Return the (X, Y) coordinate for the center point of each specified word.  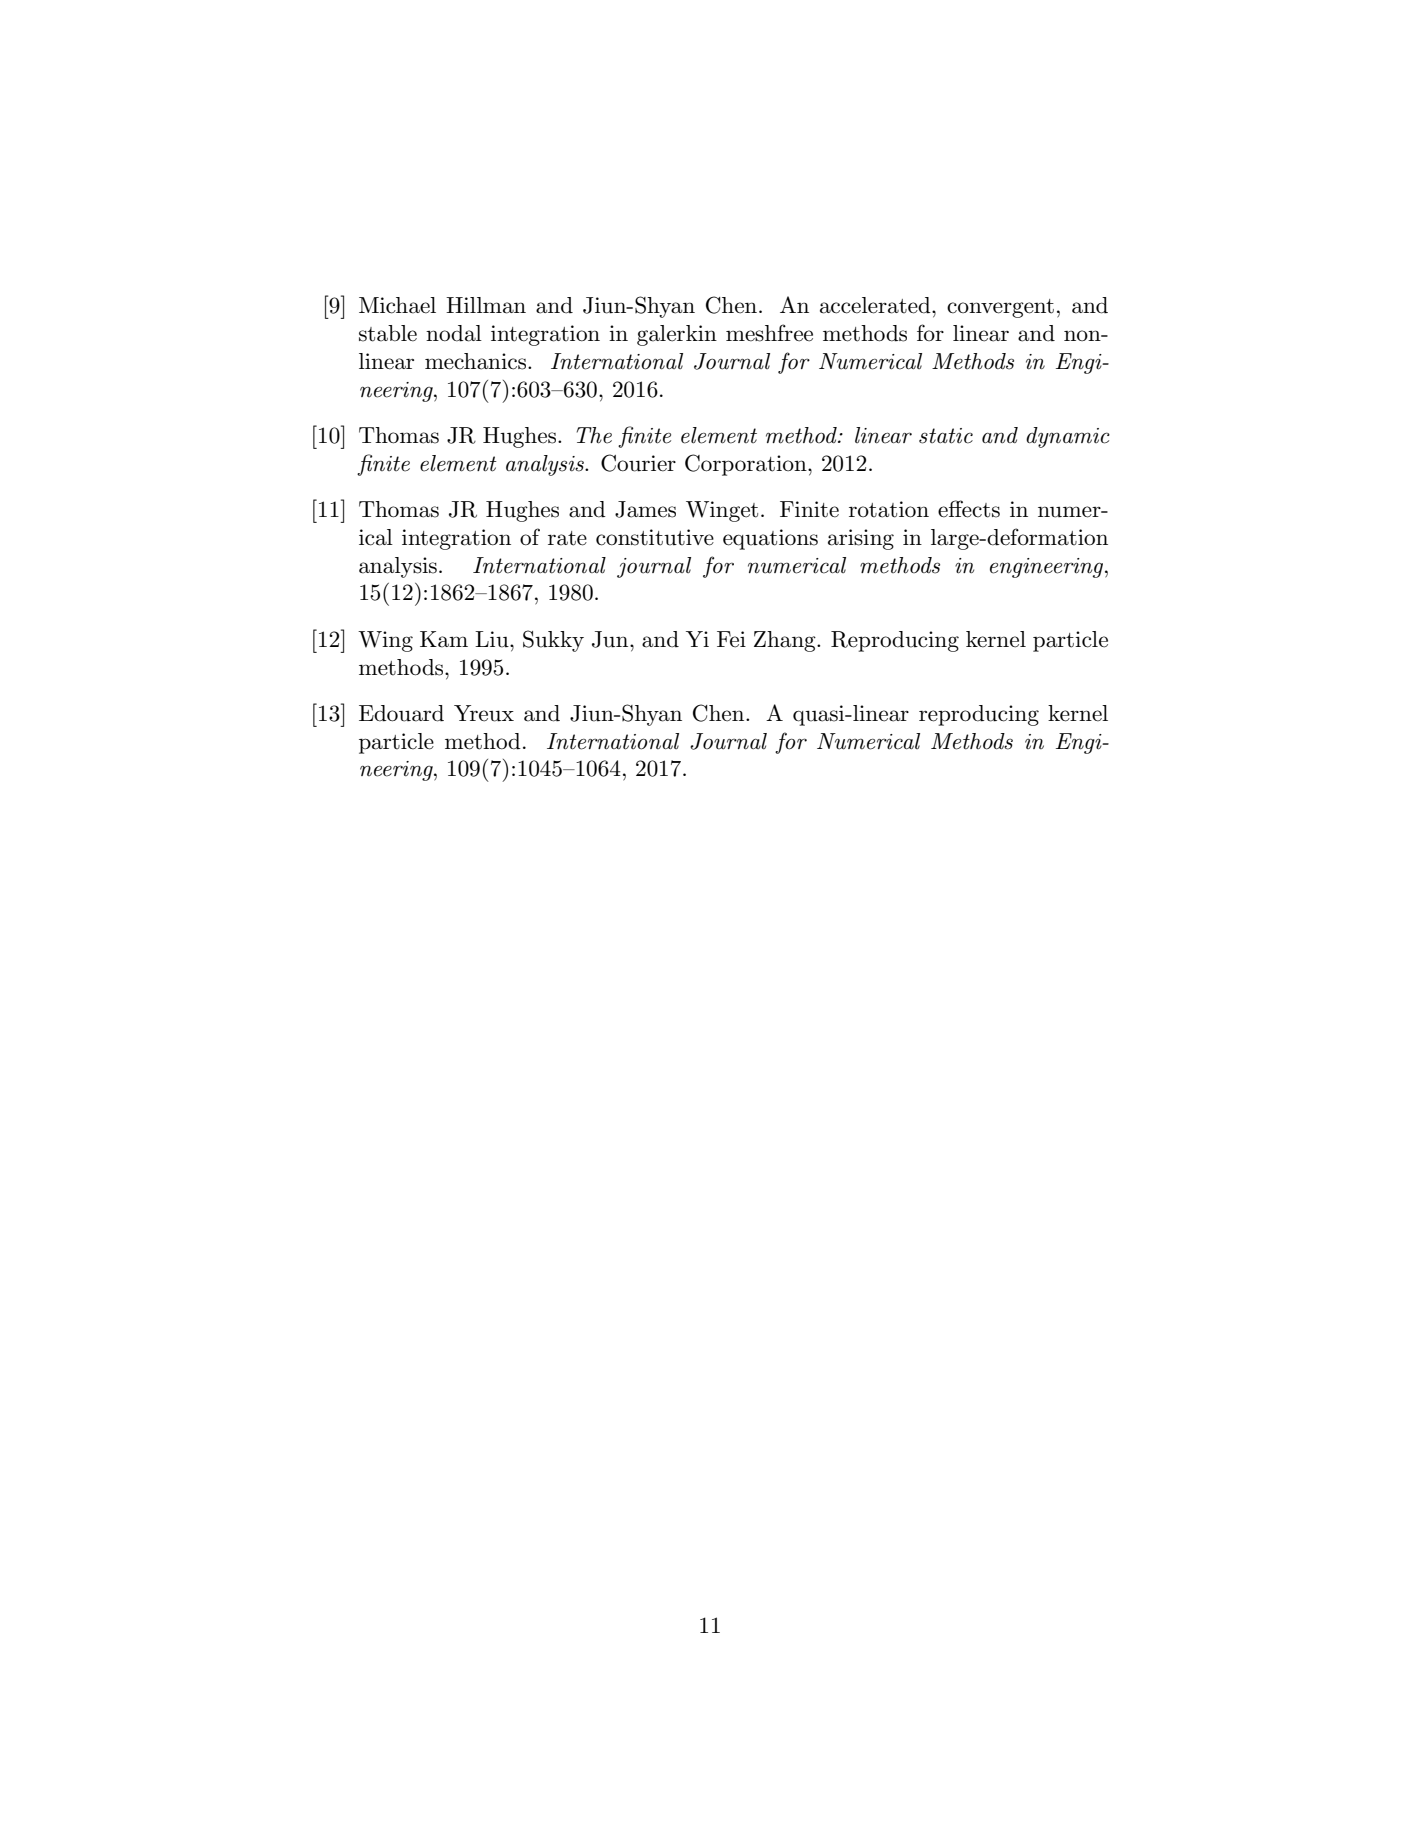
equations (770, 539)
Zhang (786, 641)
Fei (731, 639)
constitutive (655, 537)
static (946, 436)
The (594, 435)
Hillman (486, 305)
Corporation (747, 465)
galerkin (677, 335)
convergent (1000, 308)
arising (861, 539)
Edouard (401, 713)
